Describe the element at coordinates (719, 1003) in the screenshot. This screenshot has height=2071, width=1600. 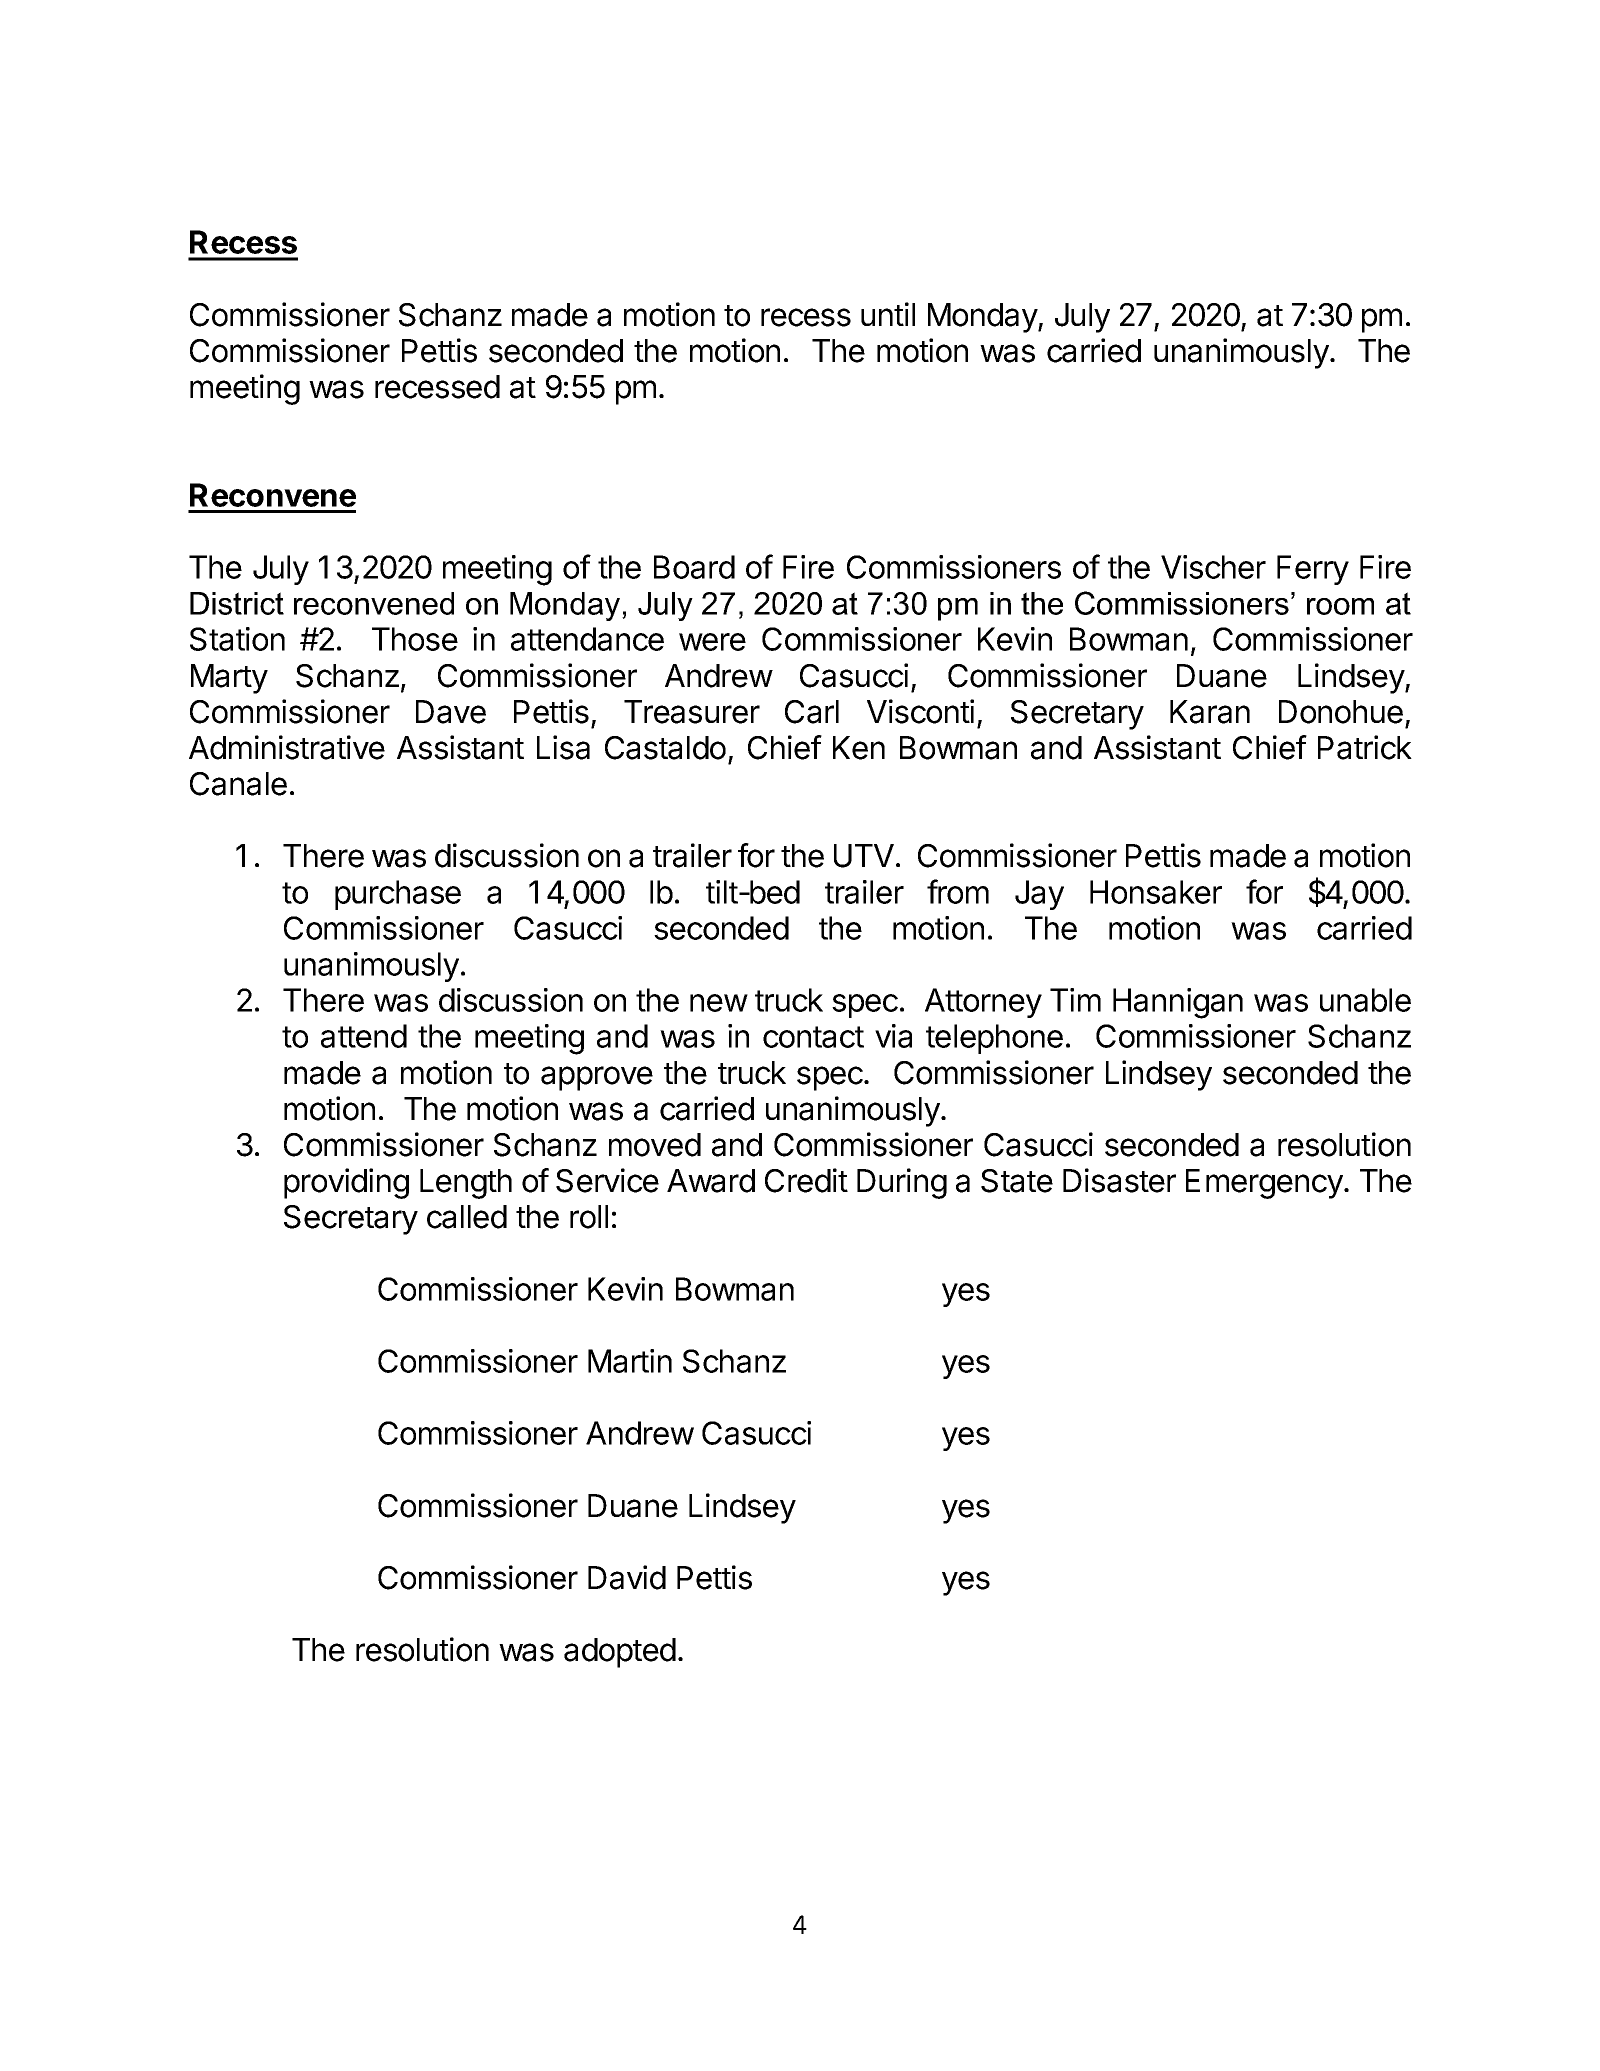
I see `new` at that location.
